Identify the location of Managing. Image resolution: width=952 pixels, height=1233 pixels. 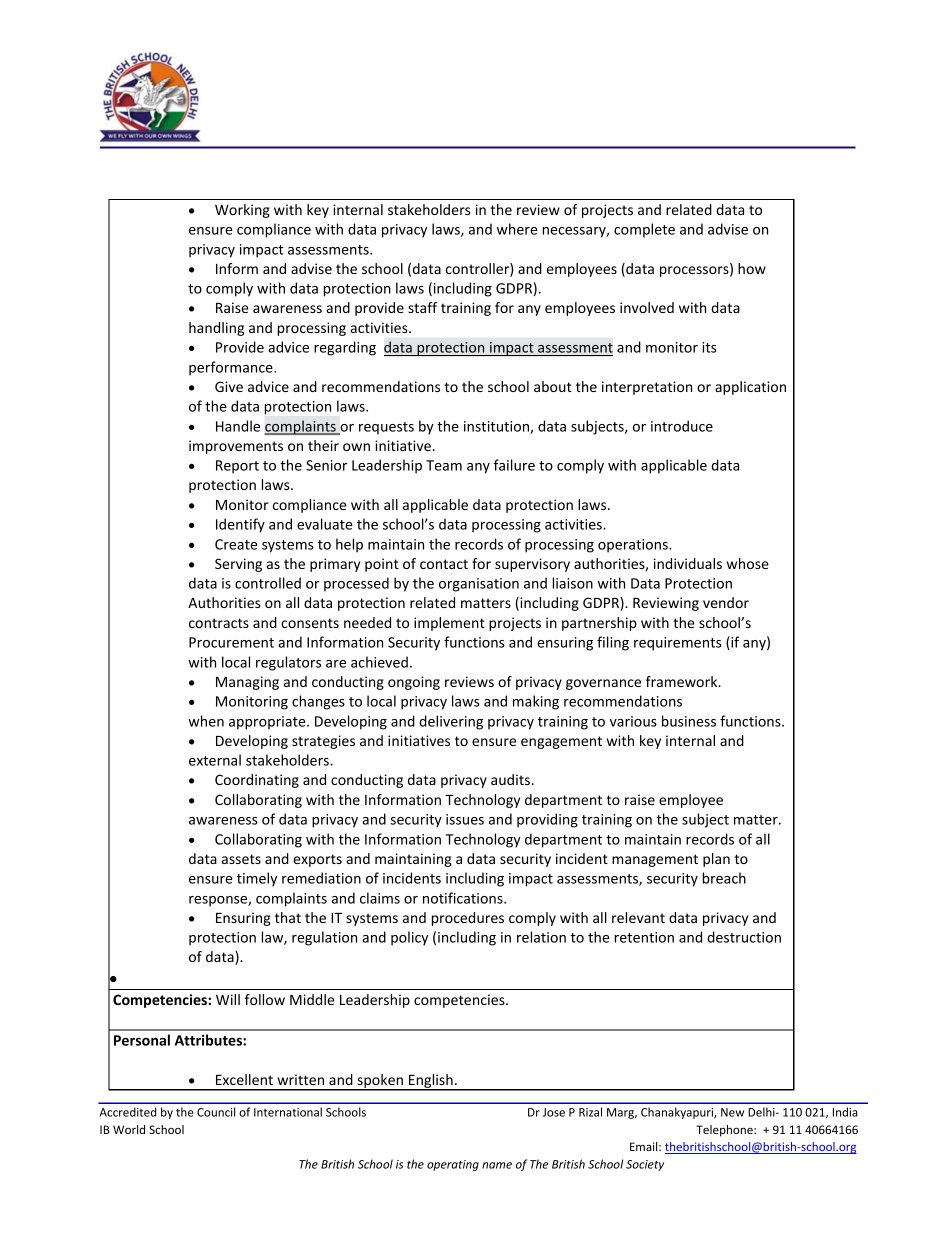
(247, 683).
